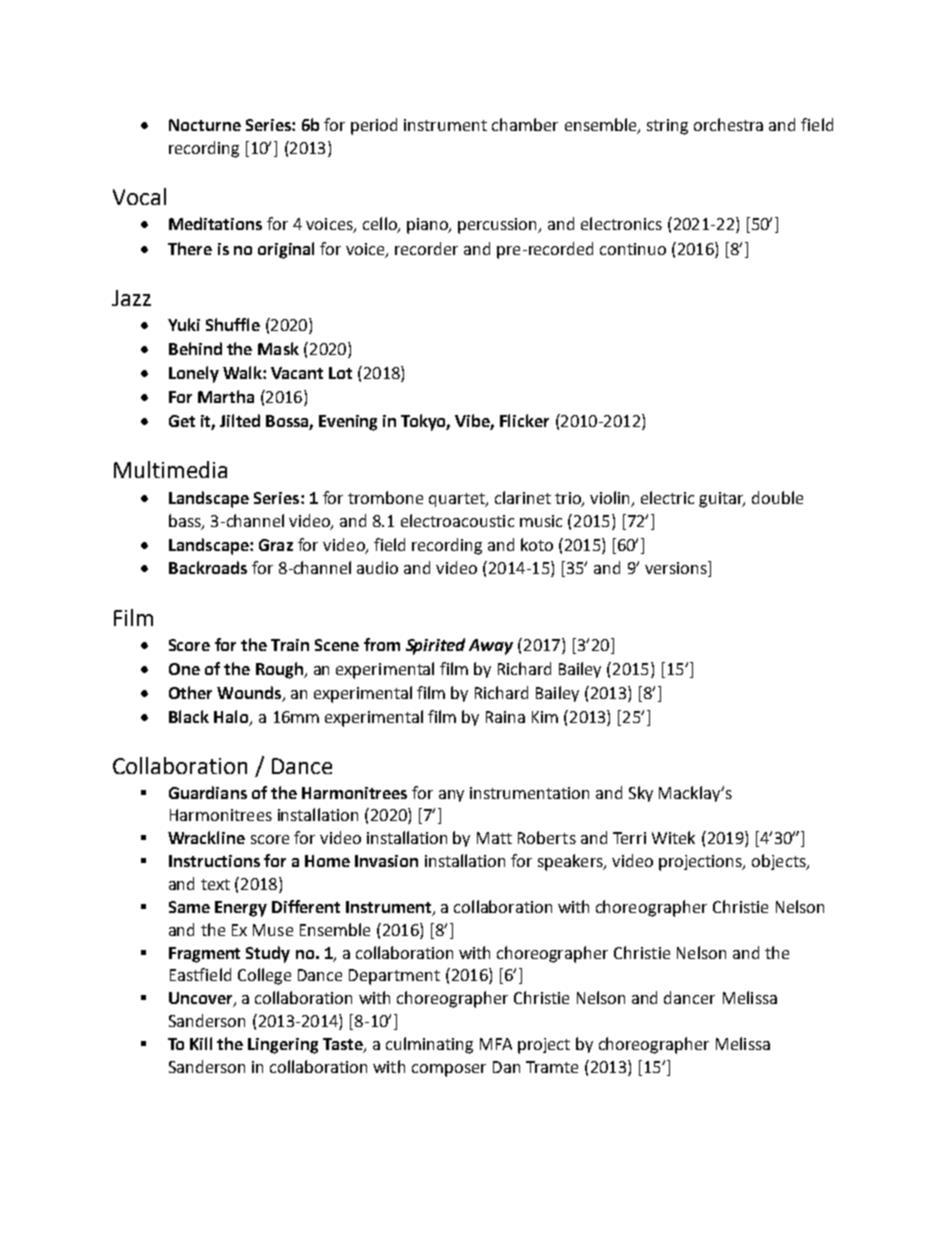 The width and height of the page is (952, 1233). Describe the element at coordinates (641, 794) in the page. I see `Sky` at that location.
